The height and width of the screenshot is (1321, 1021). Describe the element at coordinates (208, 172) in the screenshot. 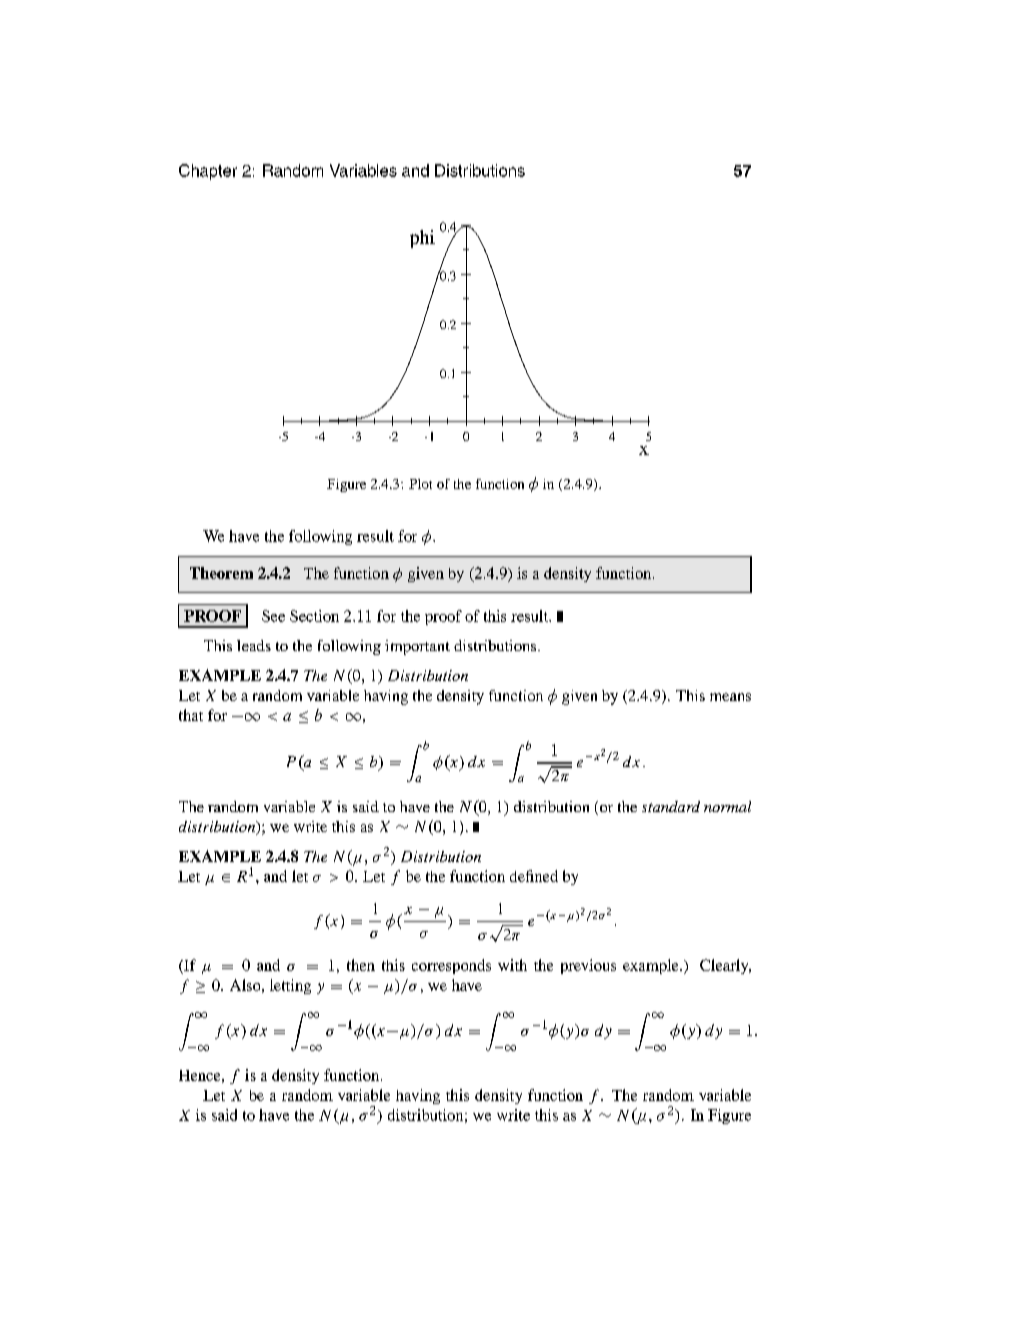

I see `Chapter` at that location.
